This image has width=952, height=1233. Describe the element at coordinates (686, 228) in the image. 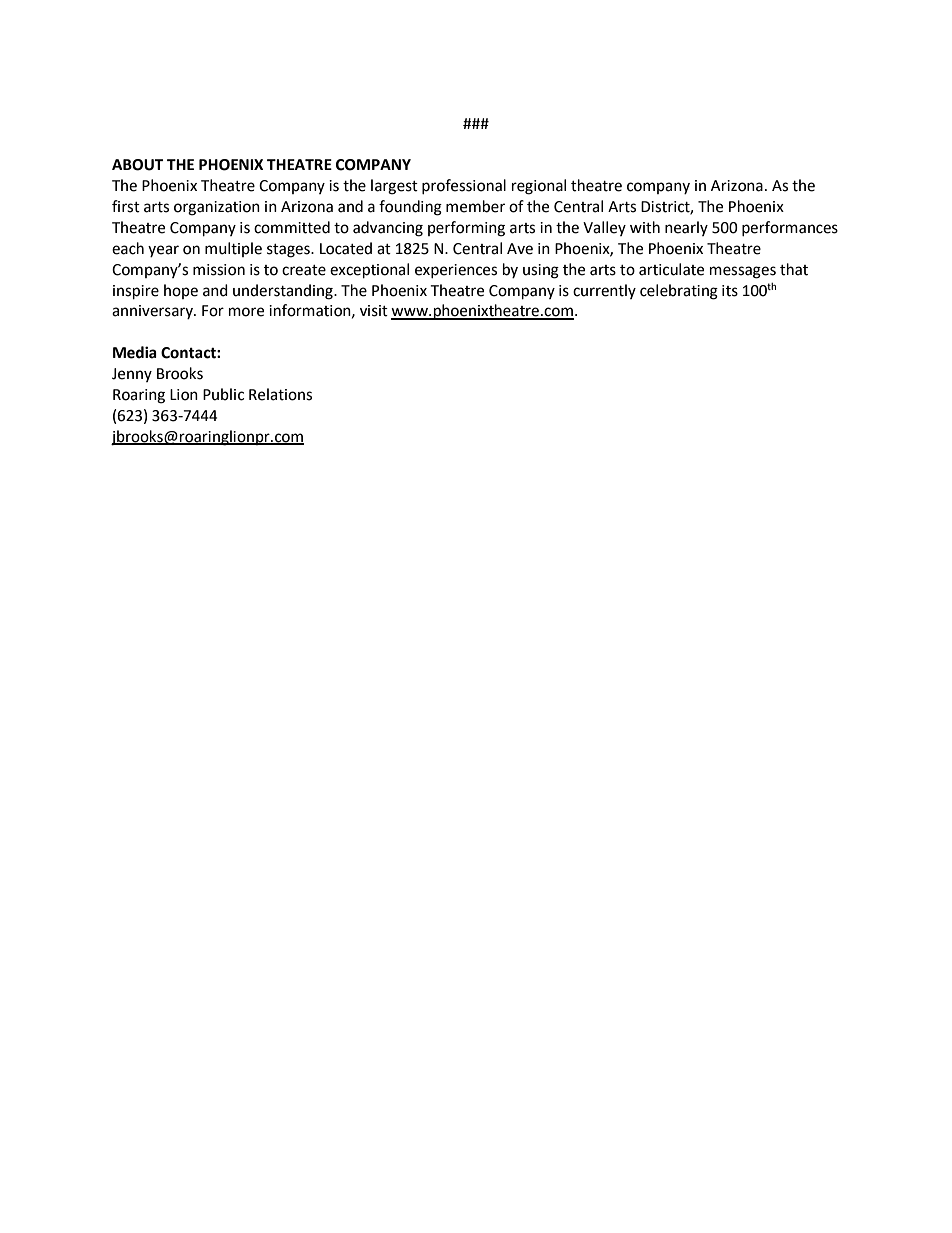

I see `nearly` at that location.
